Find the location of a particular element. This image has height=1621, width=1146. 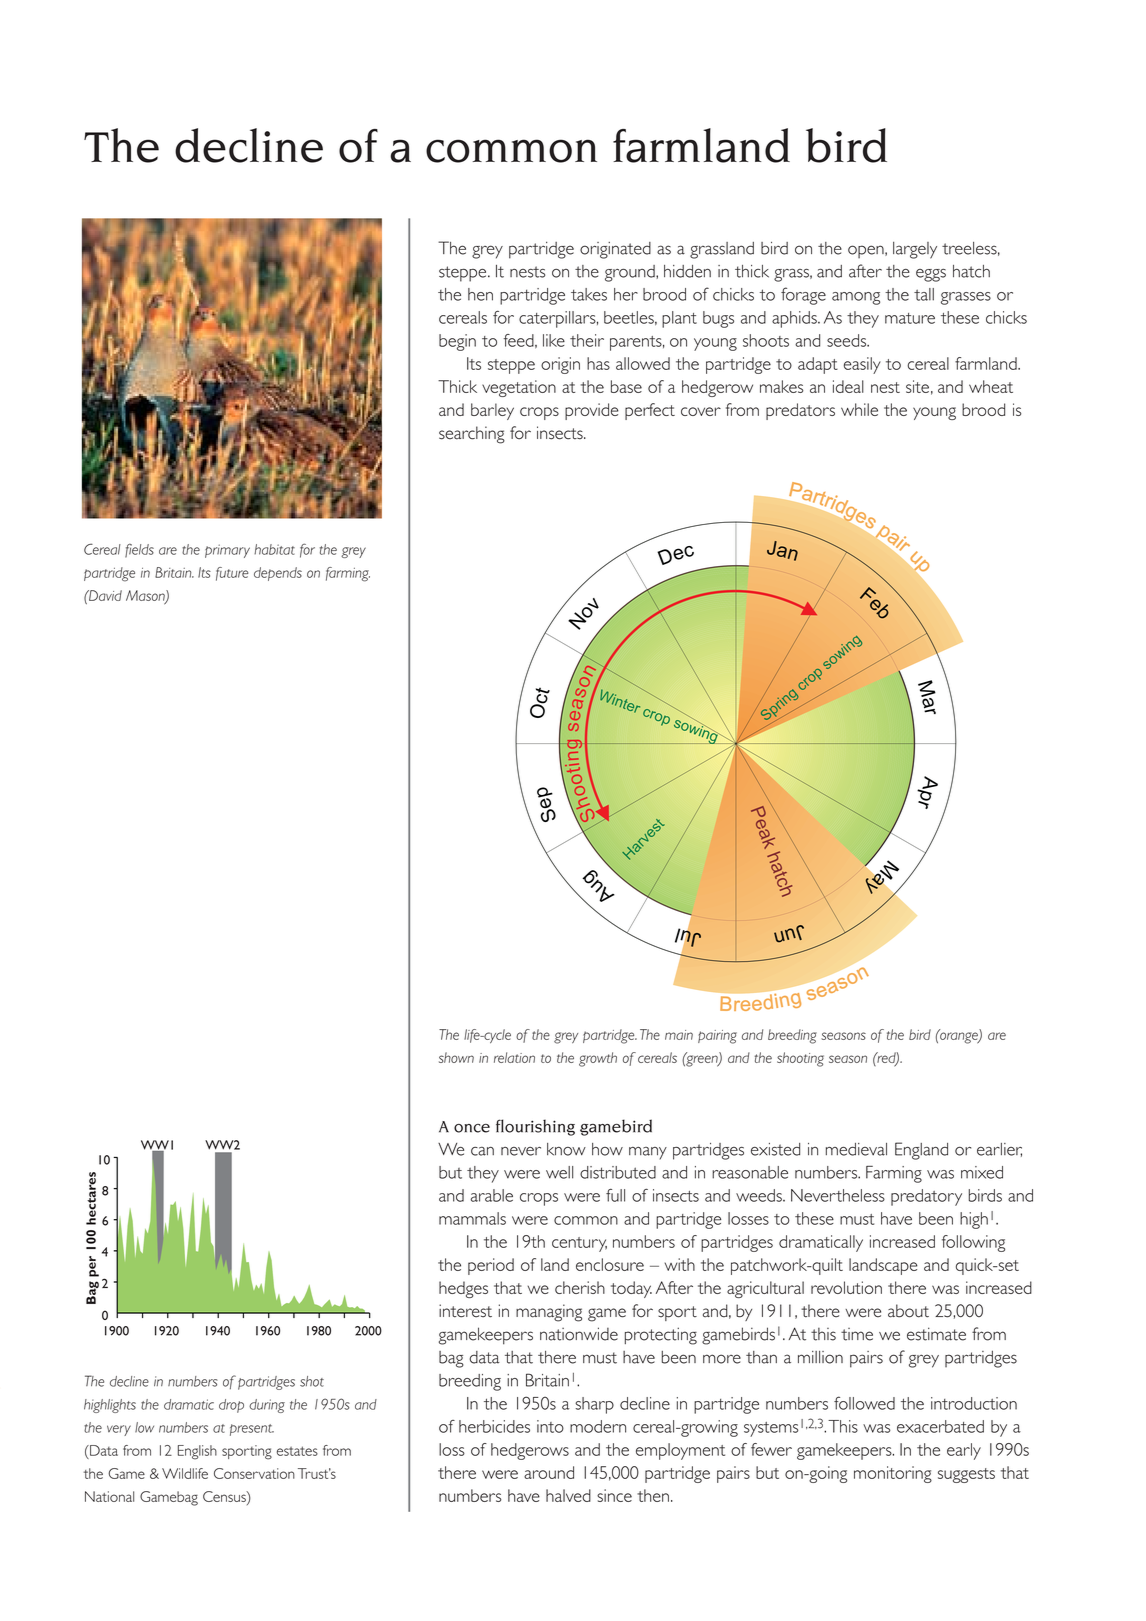

English is located at coordinates (197, 1452).
